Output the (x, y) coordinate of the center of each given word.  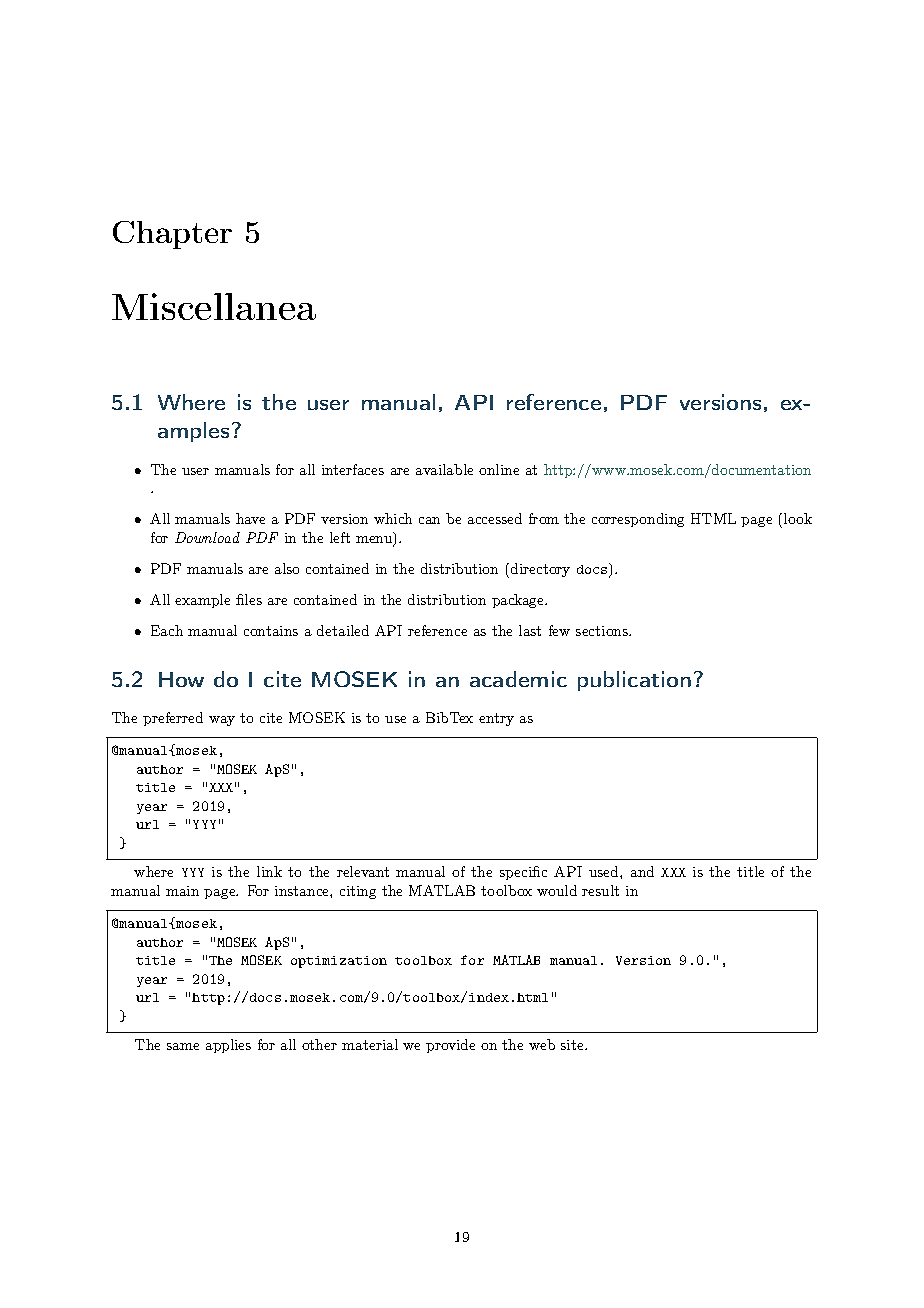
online (499, 469)
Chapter (172, 235)
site (573, 1045)
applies (228, 1046)
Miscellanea (214, 306)
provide (450, 1046)
